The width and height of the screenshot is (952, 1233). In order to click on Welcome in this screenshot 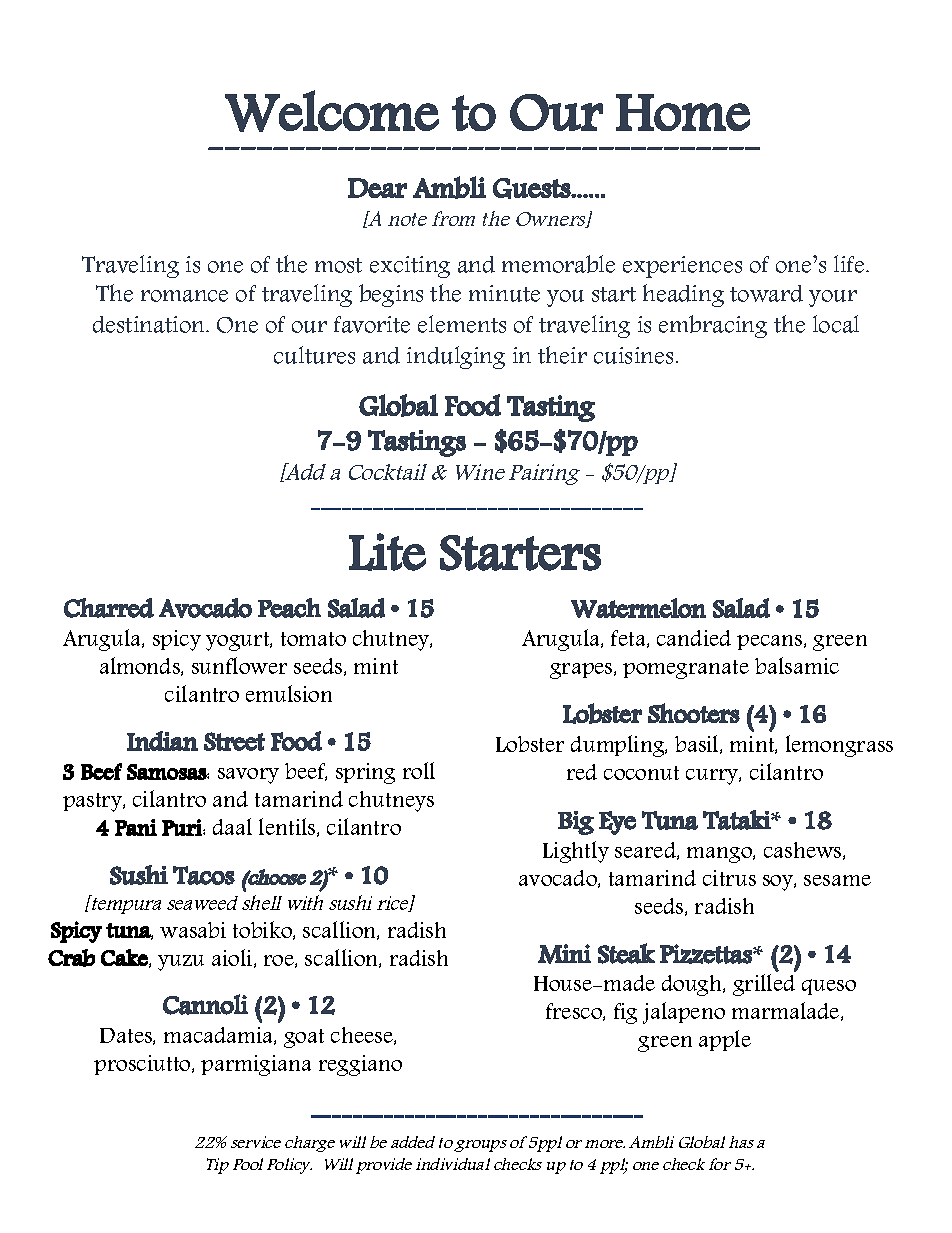, I will do `click(332, 111)`.
